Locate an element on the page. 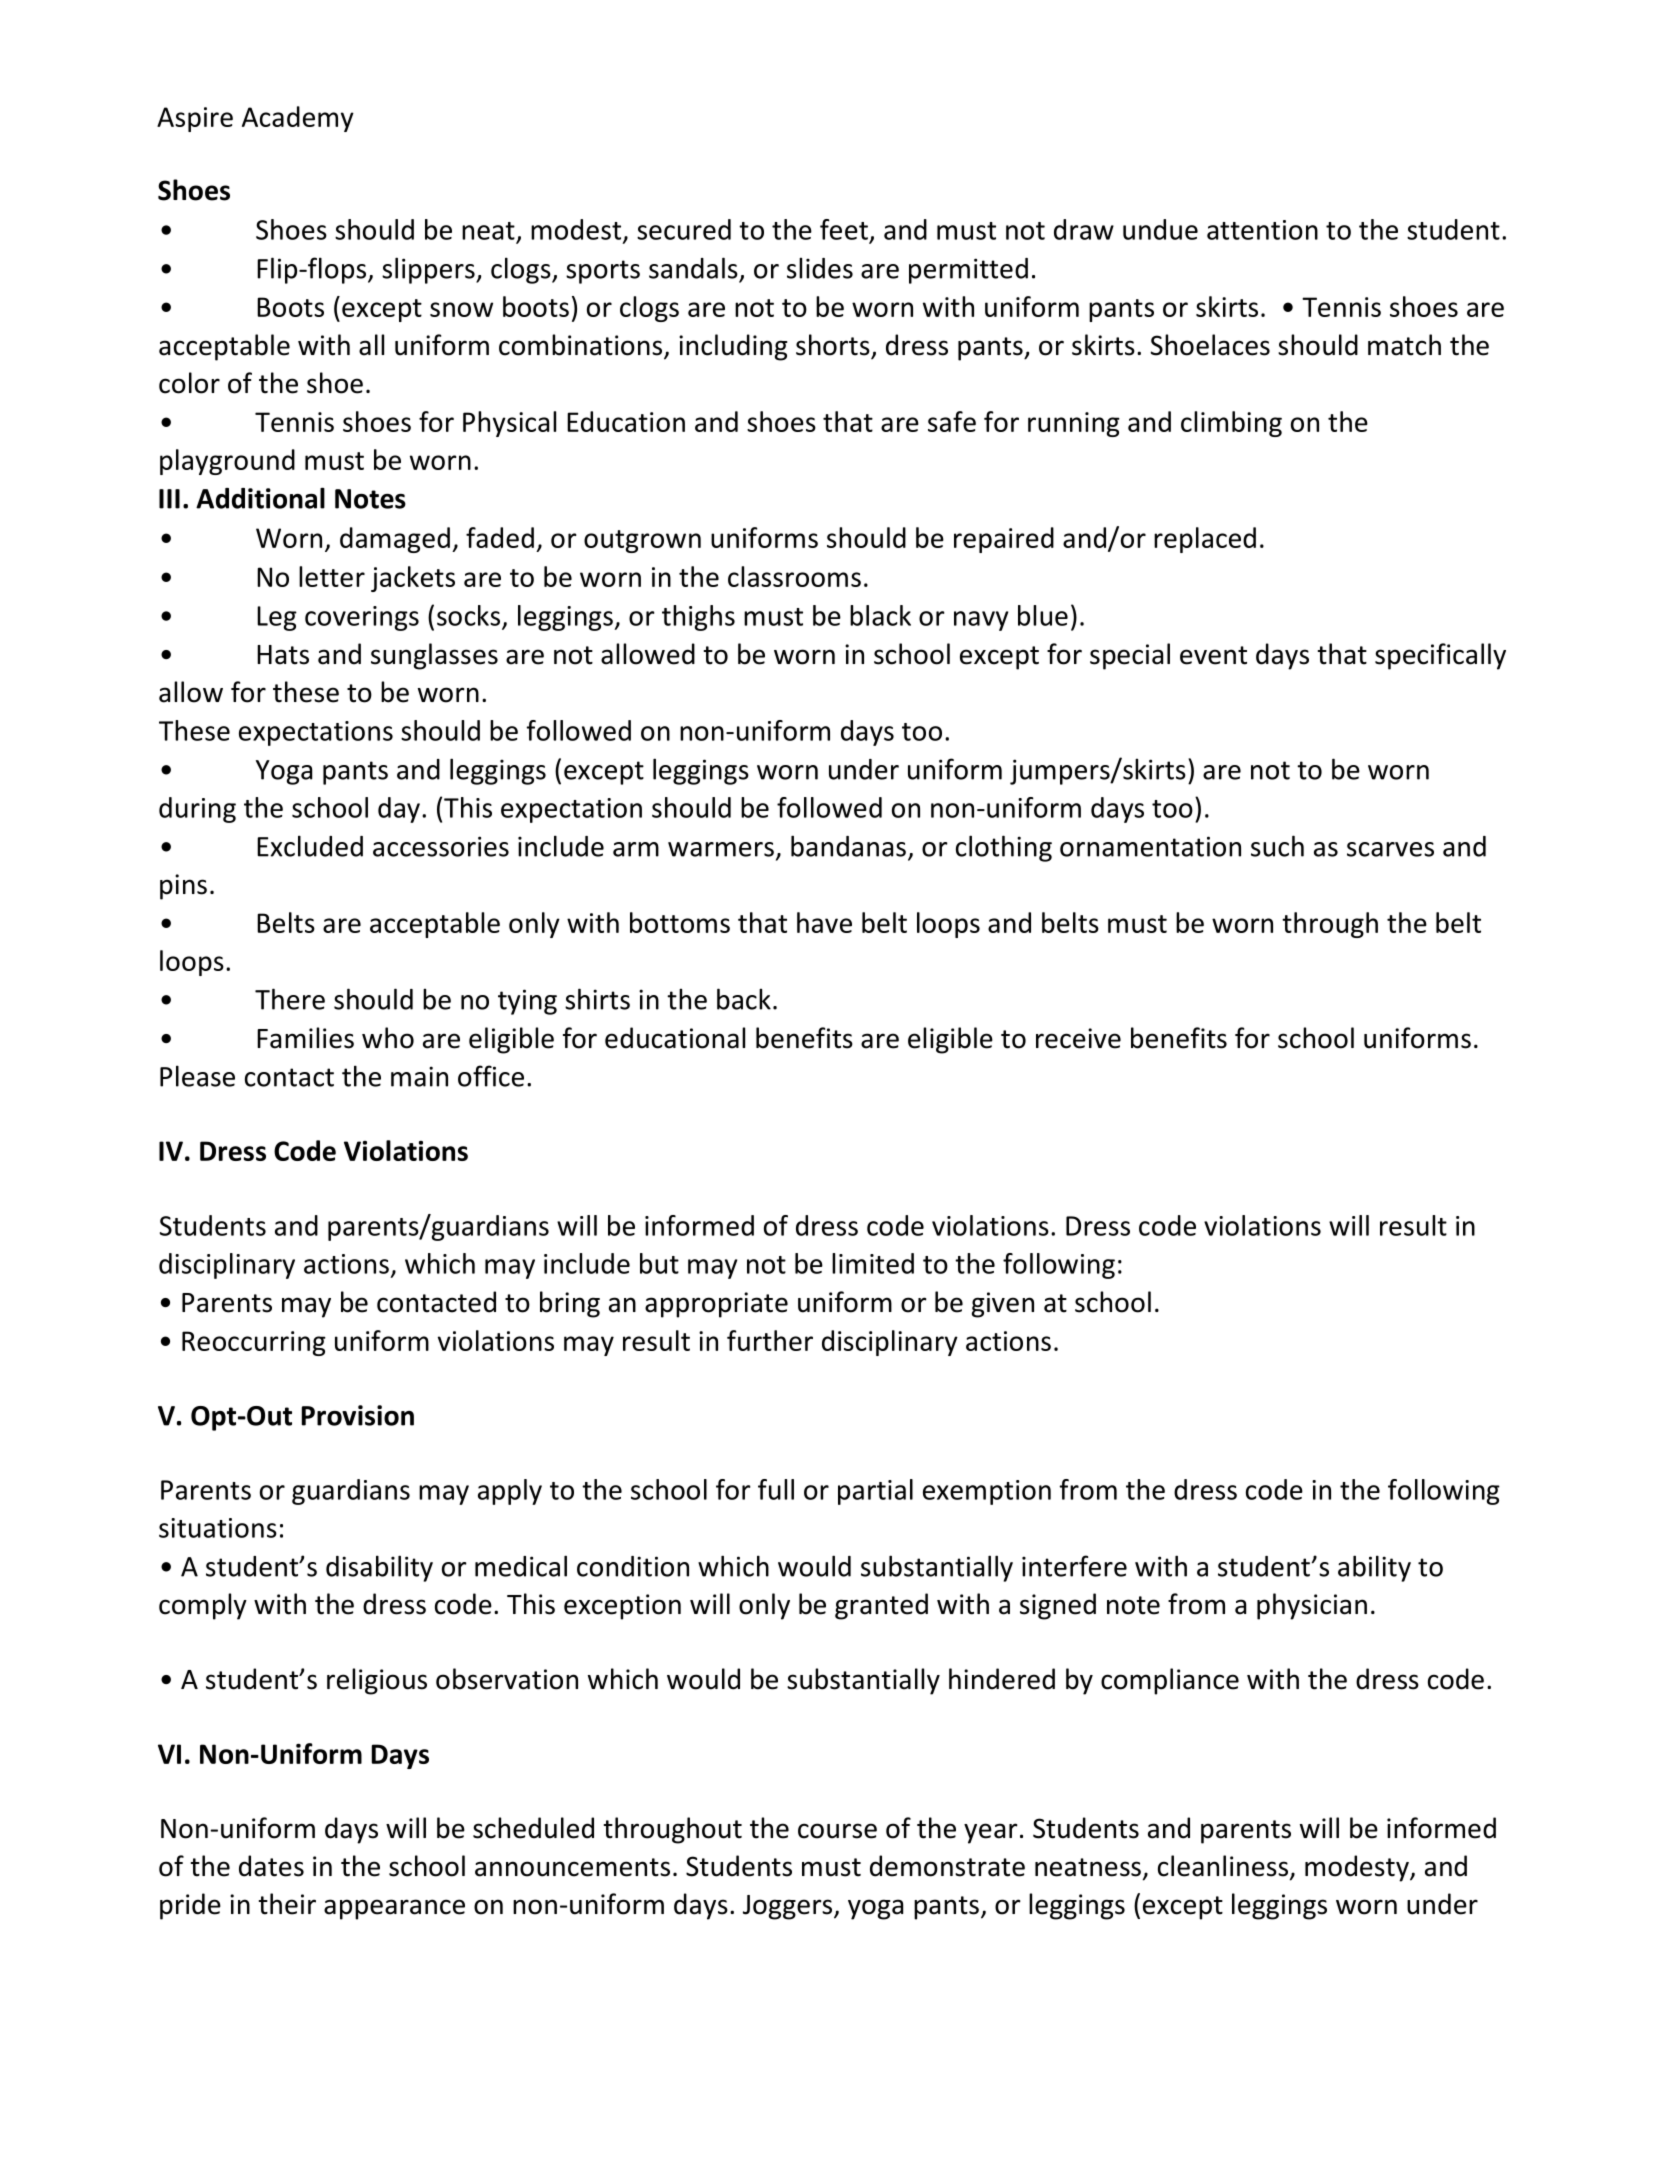 This document has height=2160, width=1669. classrooms is located at coordinates (794, 576).
